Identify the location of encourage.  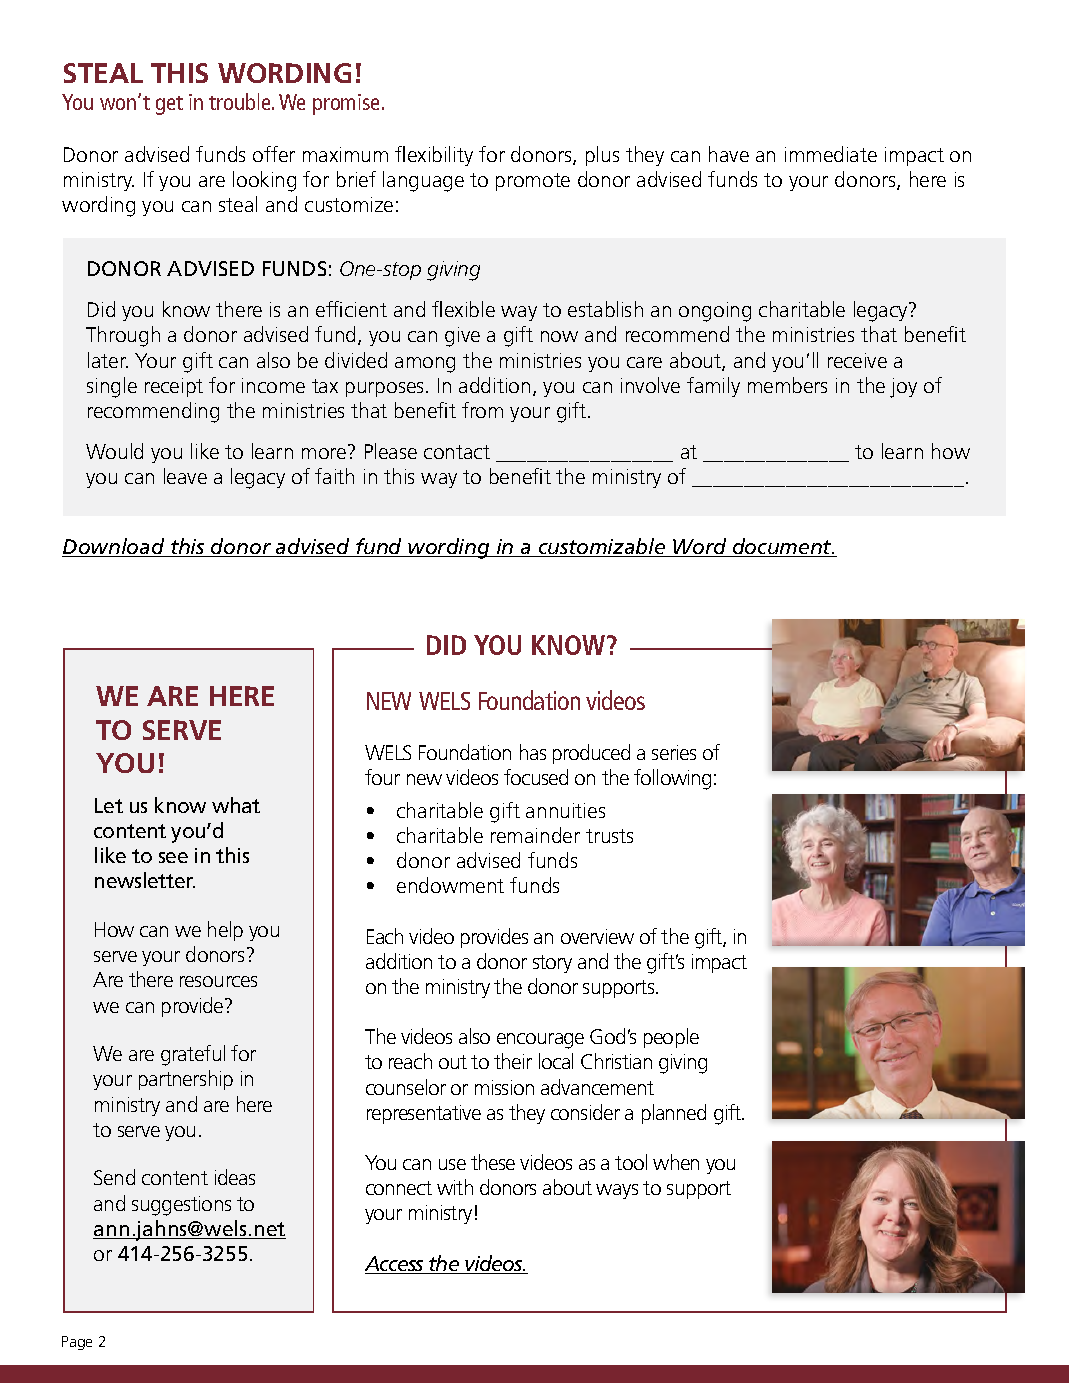
(540, 1041).
